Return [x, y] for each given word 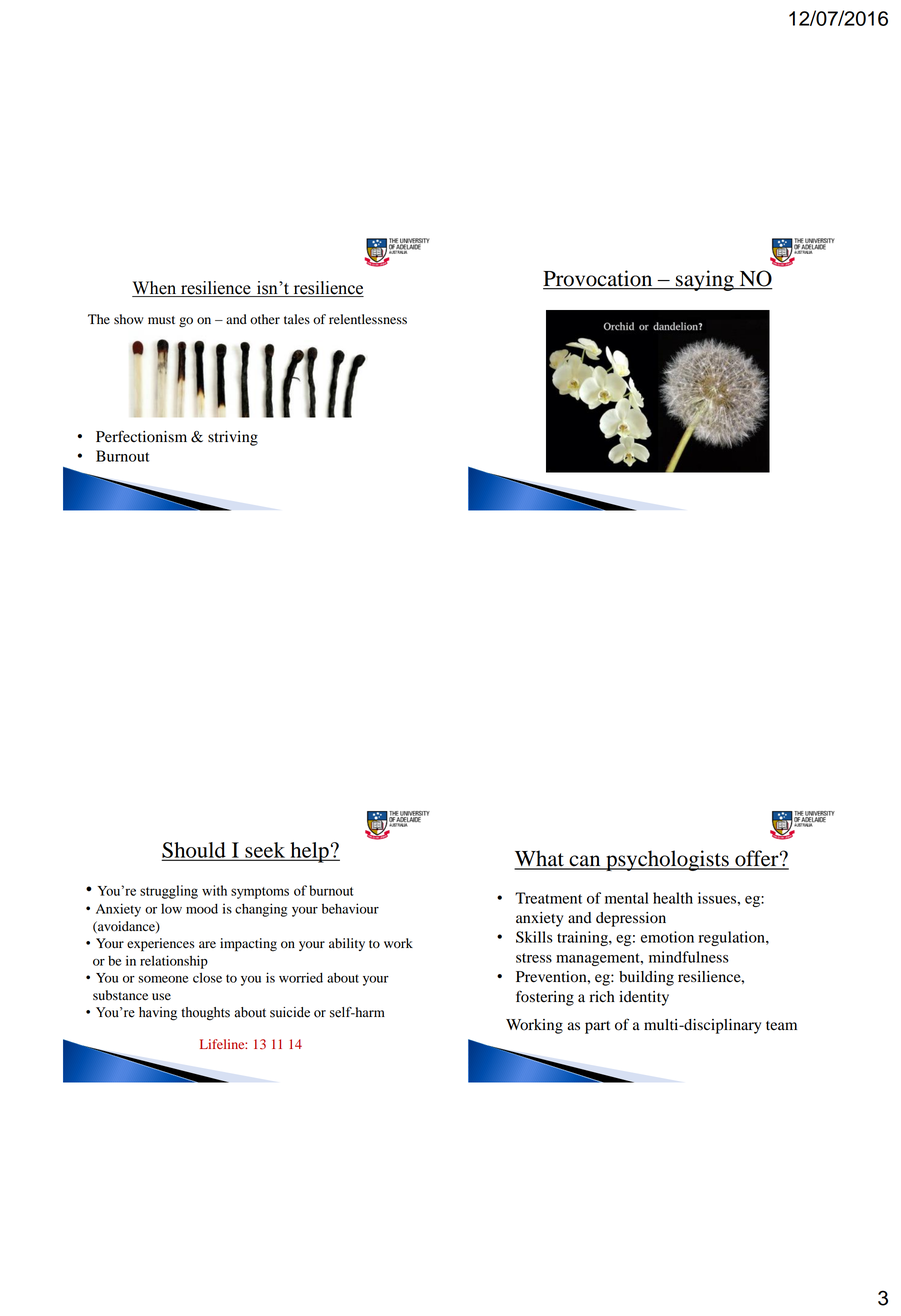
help [309, 852]
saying [705, 280]
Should [195, 851]
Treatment [548, 898]
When [155, 289]
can [585, 862]
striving [233, 438]
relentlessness [368, 319]
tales [297, 319]
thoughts [205, 1014]
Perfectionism [141, 436]
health [673, 898]
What [540, 859]
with [214, 890]
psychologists [667, 860]
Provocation [599, 279]
